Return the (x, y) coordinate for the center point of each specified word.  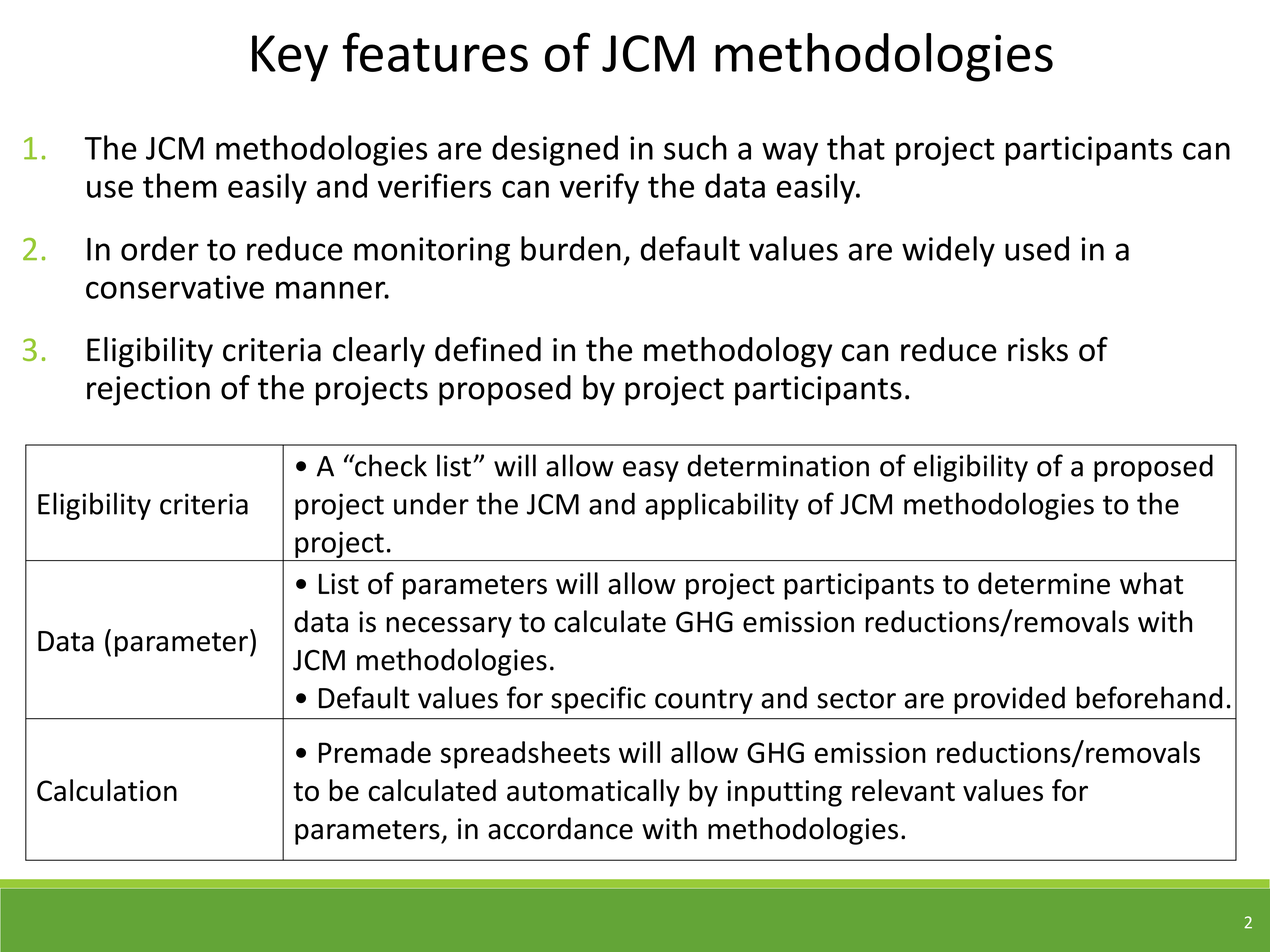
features (435, 52)
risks (1038, 349)
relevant (903, 790)
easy (651, 471)
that (856, 147)
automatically (593, 793)
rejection (148, 391)
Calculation (107, 790)
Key (290, 58)
